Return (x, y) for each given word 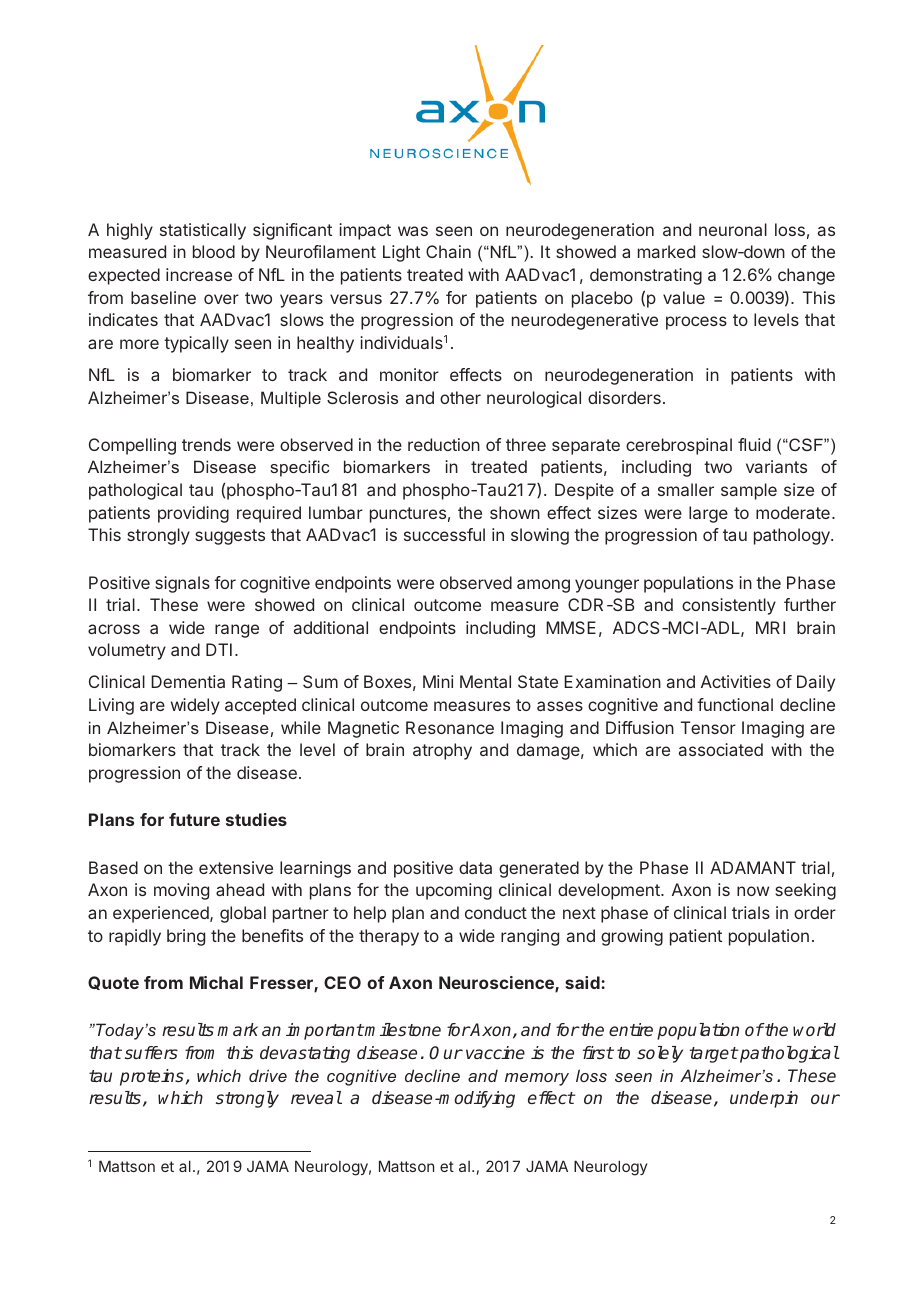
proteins (152, 1077)
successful (444, 534)
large (708, 514)
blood (214, 251)
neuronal (733, 229)
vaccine (495, 1052)
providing (193, 514)
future (194, 819)
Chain (448, 251)
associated (721, 749)
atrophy (442, 751)
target (713, 1055)
